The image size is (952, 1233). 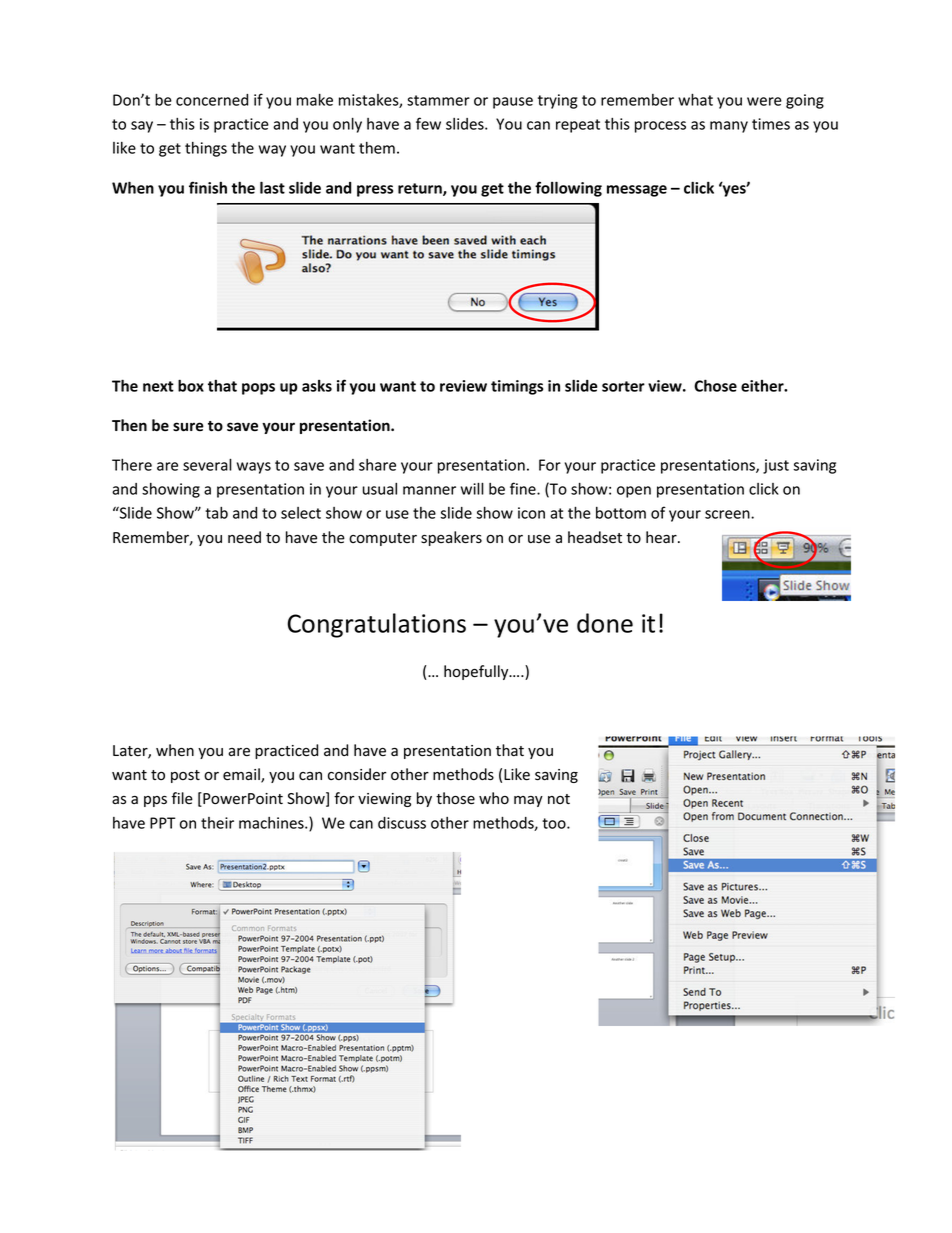 I want to click on not, so click(x=559, y=799).
